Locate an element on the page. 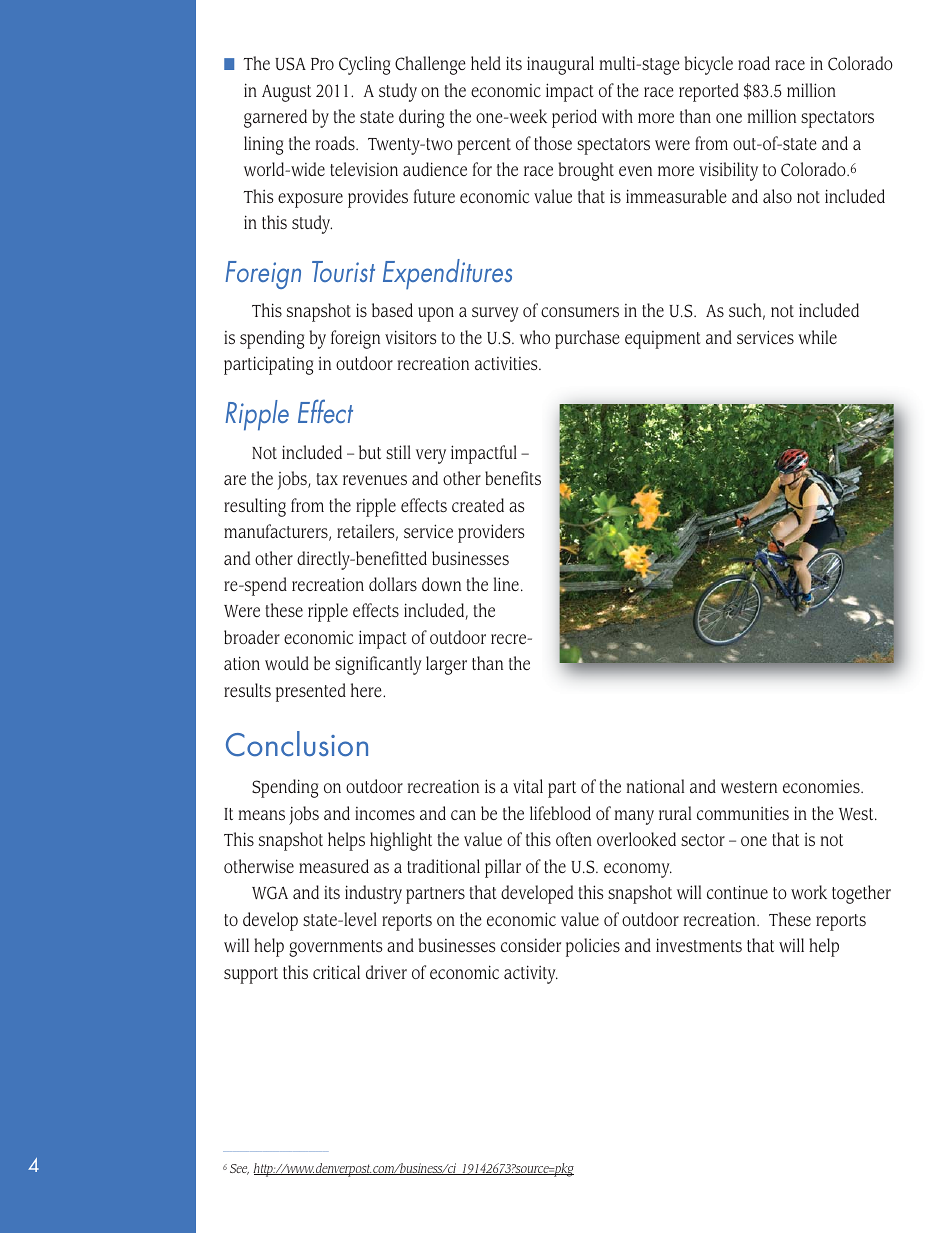 Image resolution: width=952 pixels, height=1233 pixels. reported is located at coordinates (709, 92).
